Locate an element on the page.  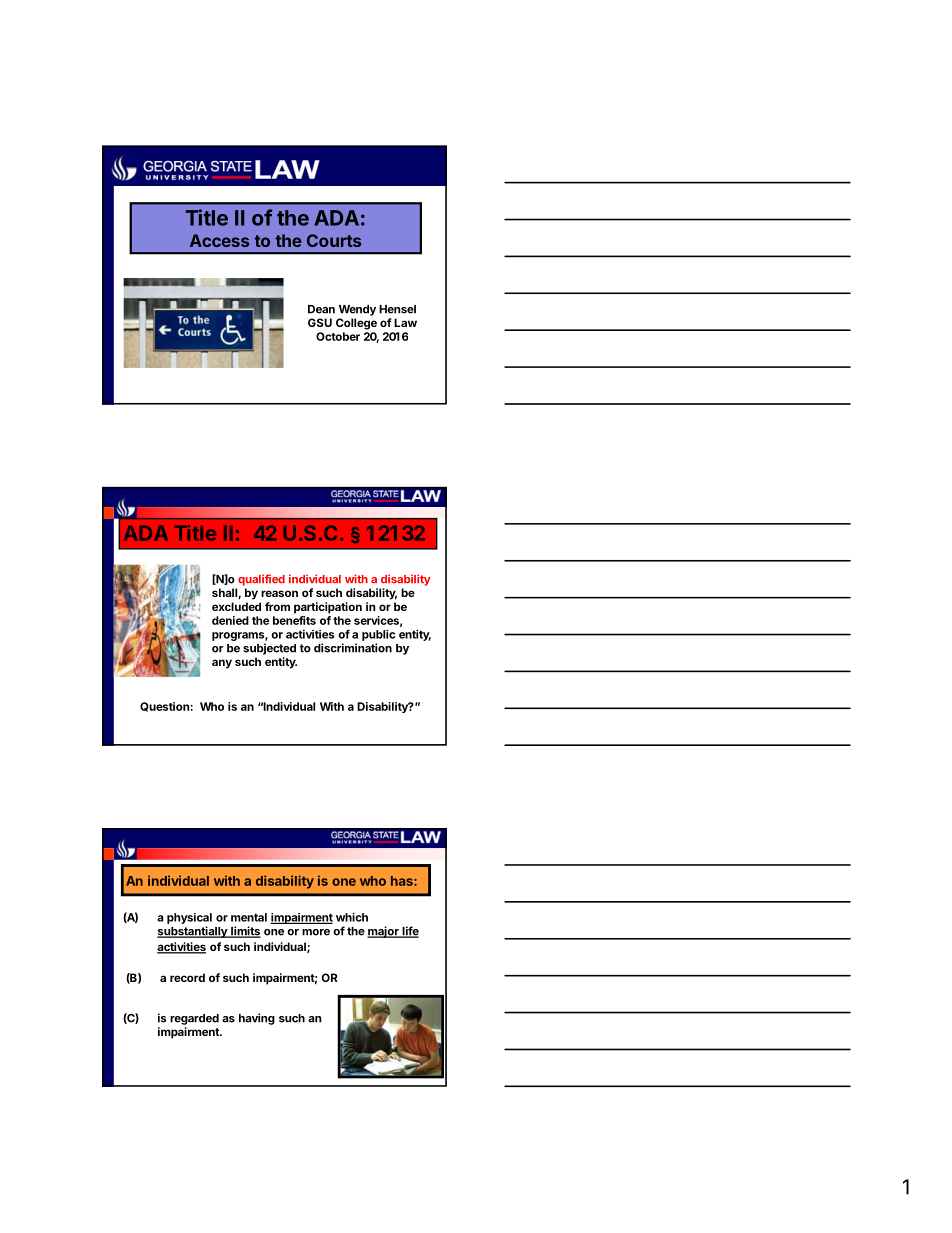
discrimination is located at coordinates (353, 648).
